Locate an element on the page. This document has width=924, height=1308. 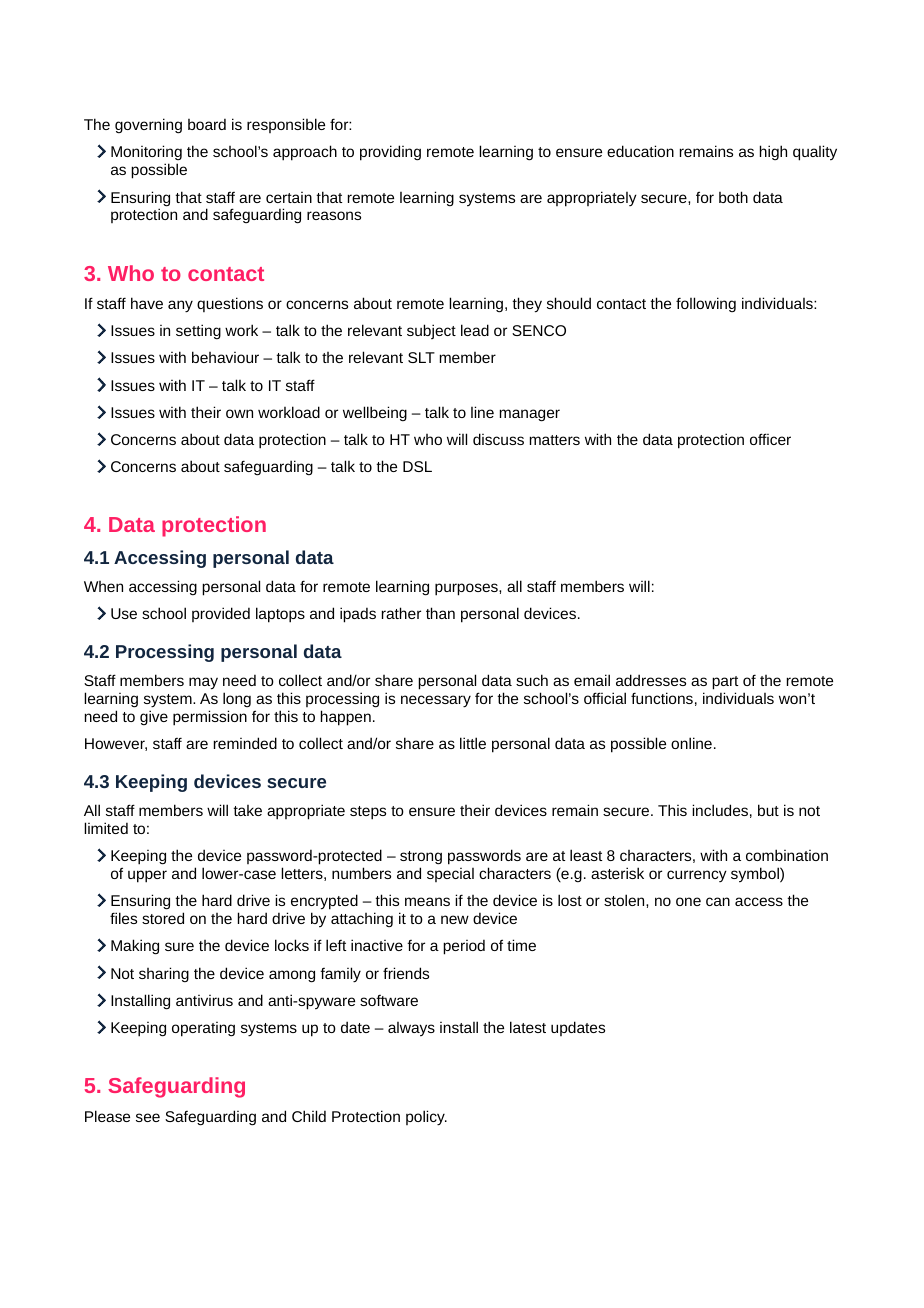
behaviour is located at coordinates (225, 357).
